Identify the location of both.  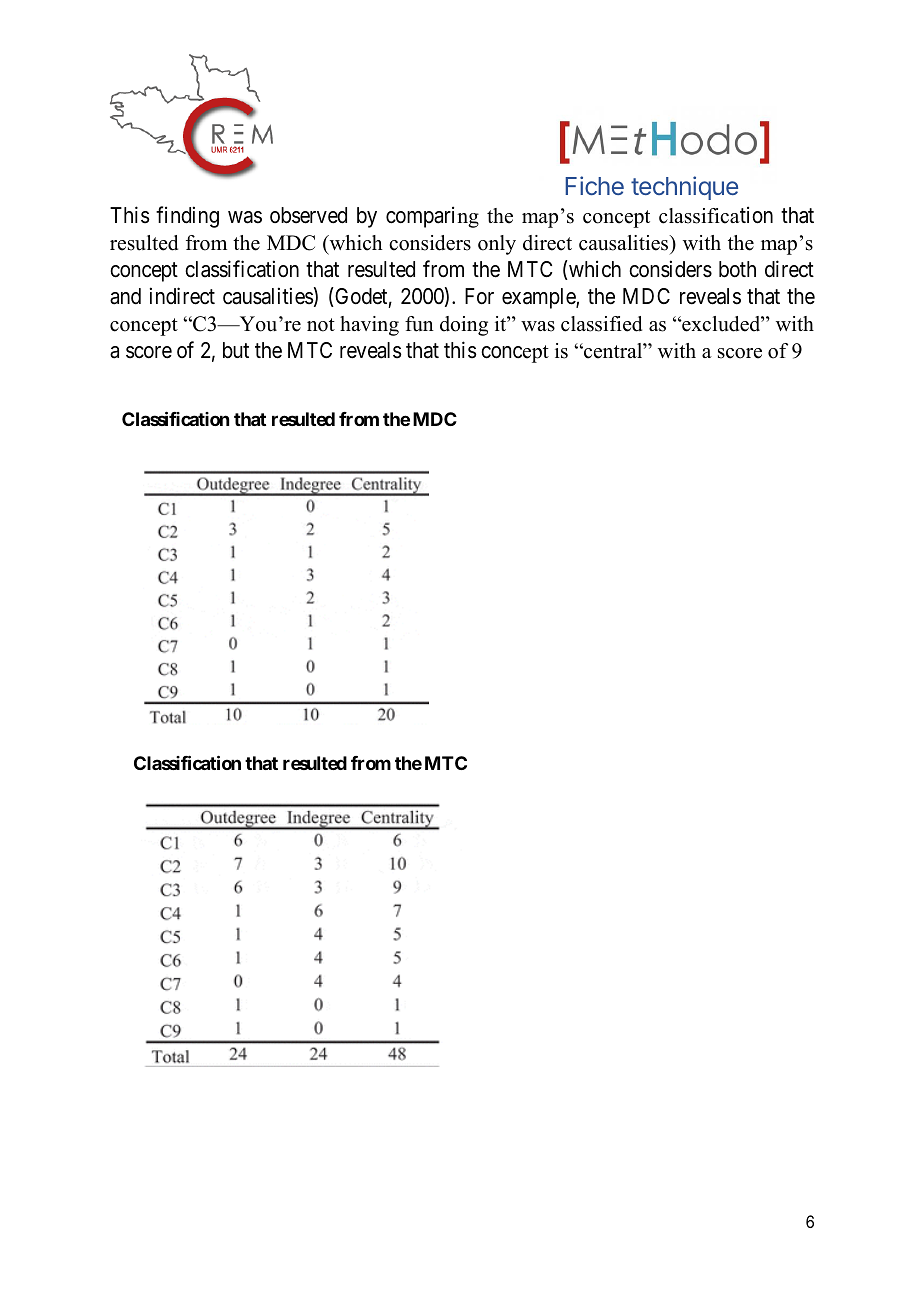
(737, 269).
